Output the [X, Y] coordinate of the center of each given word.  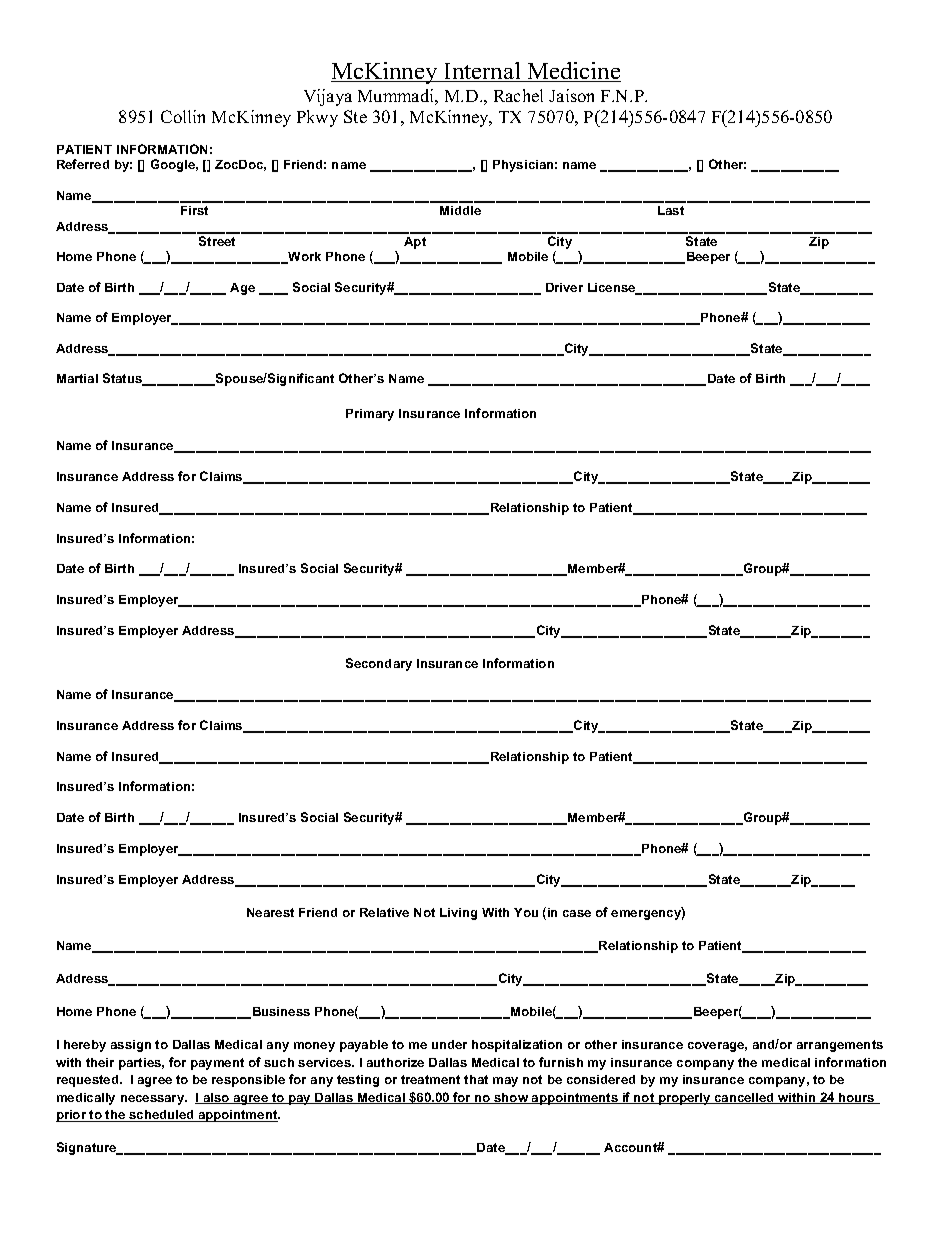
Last [671, 210]
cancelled [744, 1098]
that [476, 1079]
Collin [183, 116]
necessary [154, 1100]
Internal [482, 72]
